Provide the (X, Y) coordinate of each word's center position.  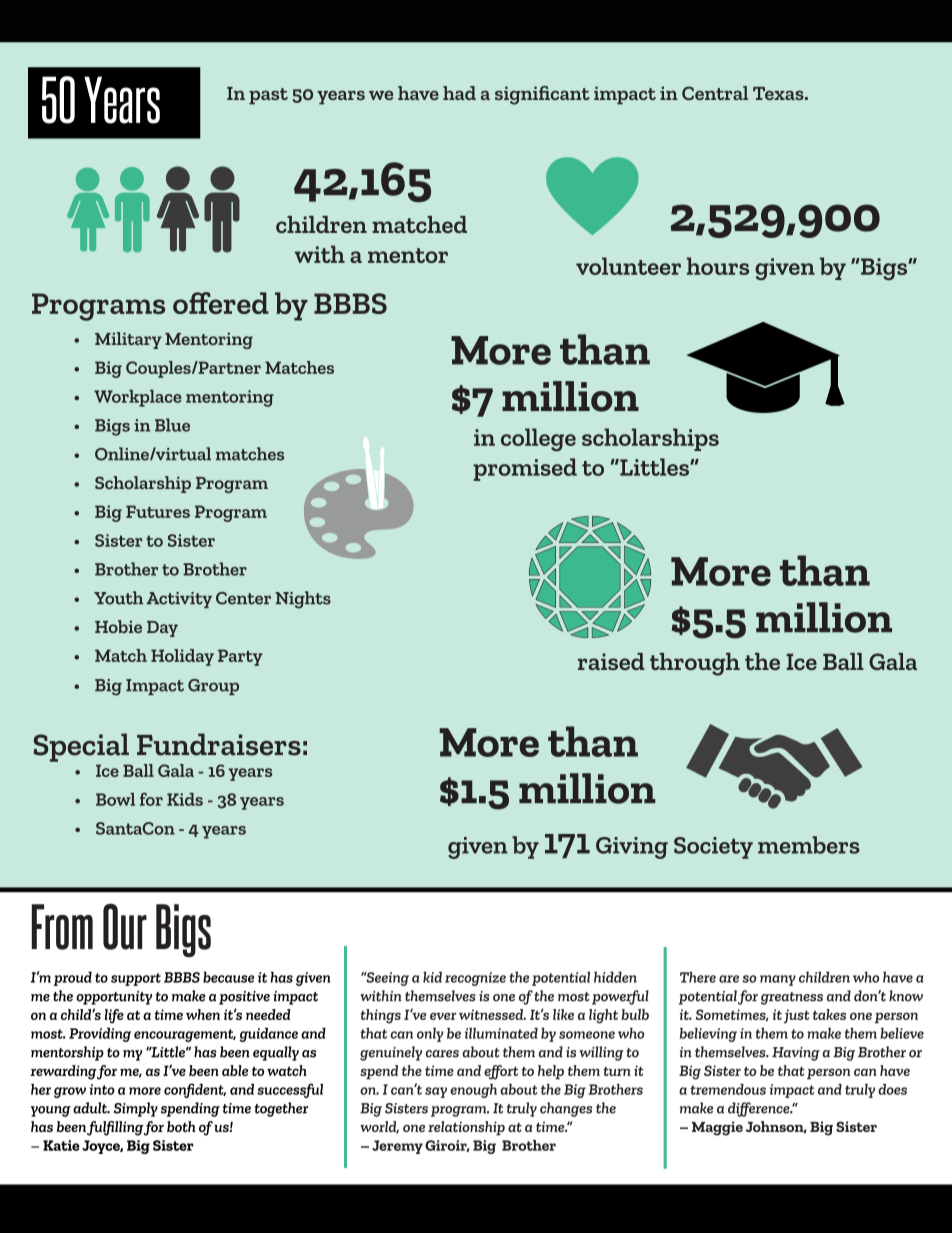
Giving (632, 848)
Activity (179, 600)
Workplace (138, 398)
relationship (466, 1128)
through (695, 664)
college (538, 439)
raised (611, 661)
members (809, 845)
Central (715, 93)
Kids (185, 799)
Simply (136, 1109)
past (268, 96)
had (459, 93)
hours (718, 266)
